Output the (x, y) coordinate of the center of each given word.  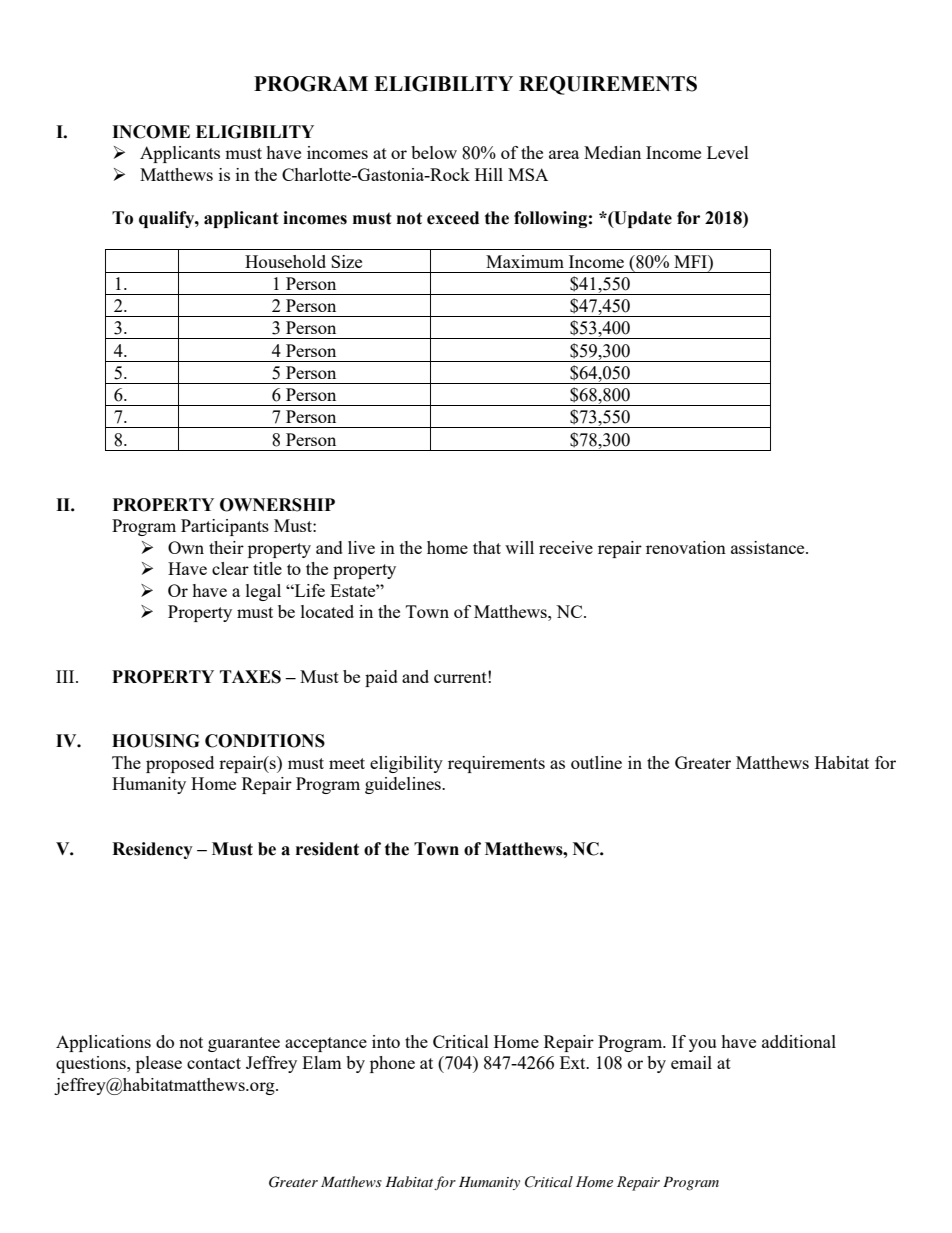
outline (596, 762)
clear (230, 568)
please (159, 1064)
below (434, 152)
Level (728, 152)
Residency (152, 850)
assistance (769, 547)
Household (285, 261)
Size (346, 261)
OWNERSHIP (277, 505)
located (327, 611)
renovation (686, 547)
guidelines (404, 785)
